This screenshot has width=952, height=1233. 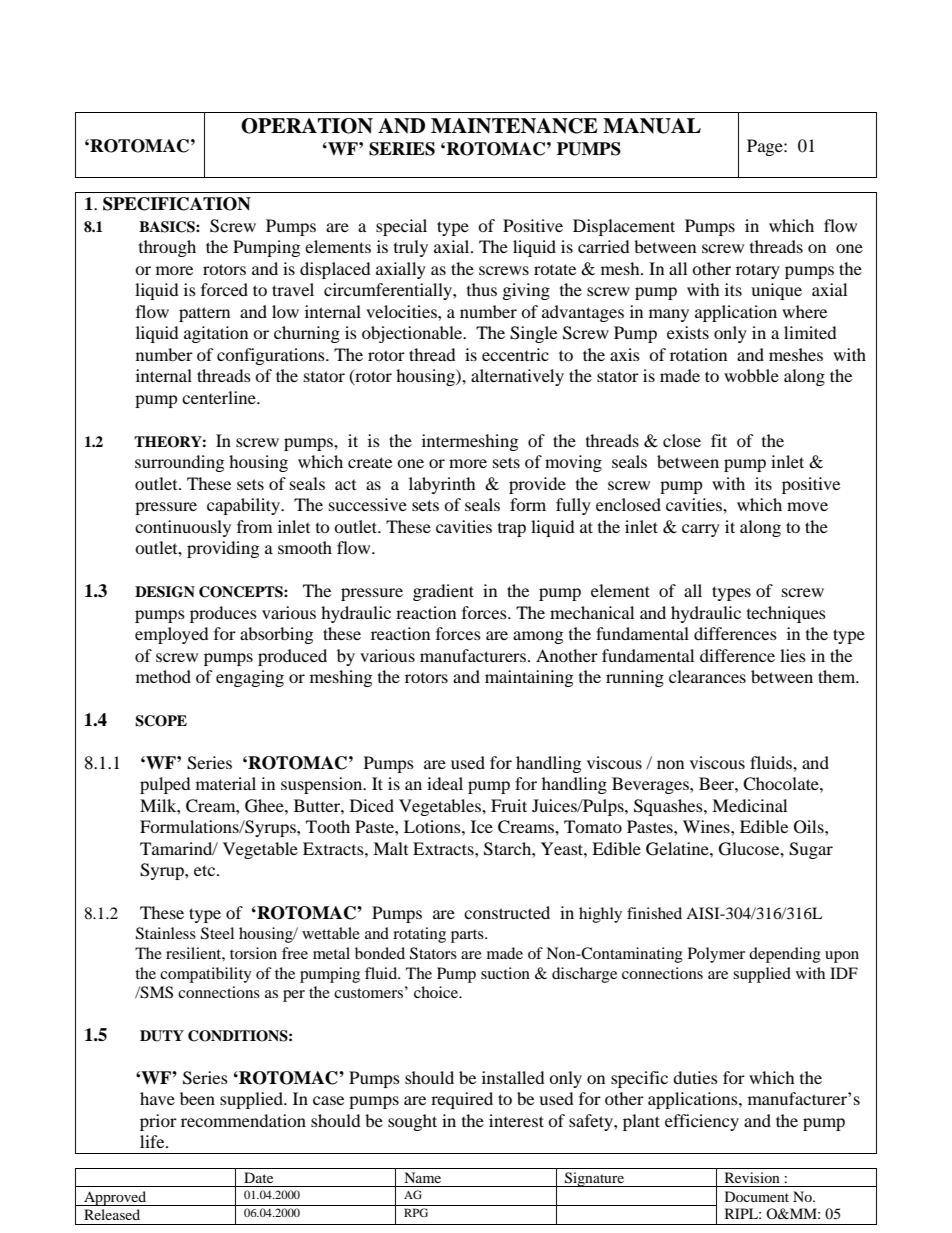 I want to click on Page, so click(x=766, y=147).
